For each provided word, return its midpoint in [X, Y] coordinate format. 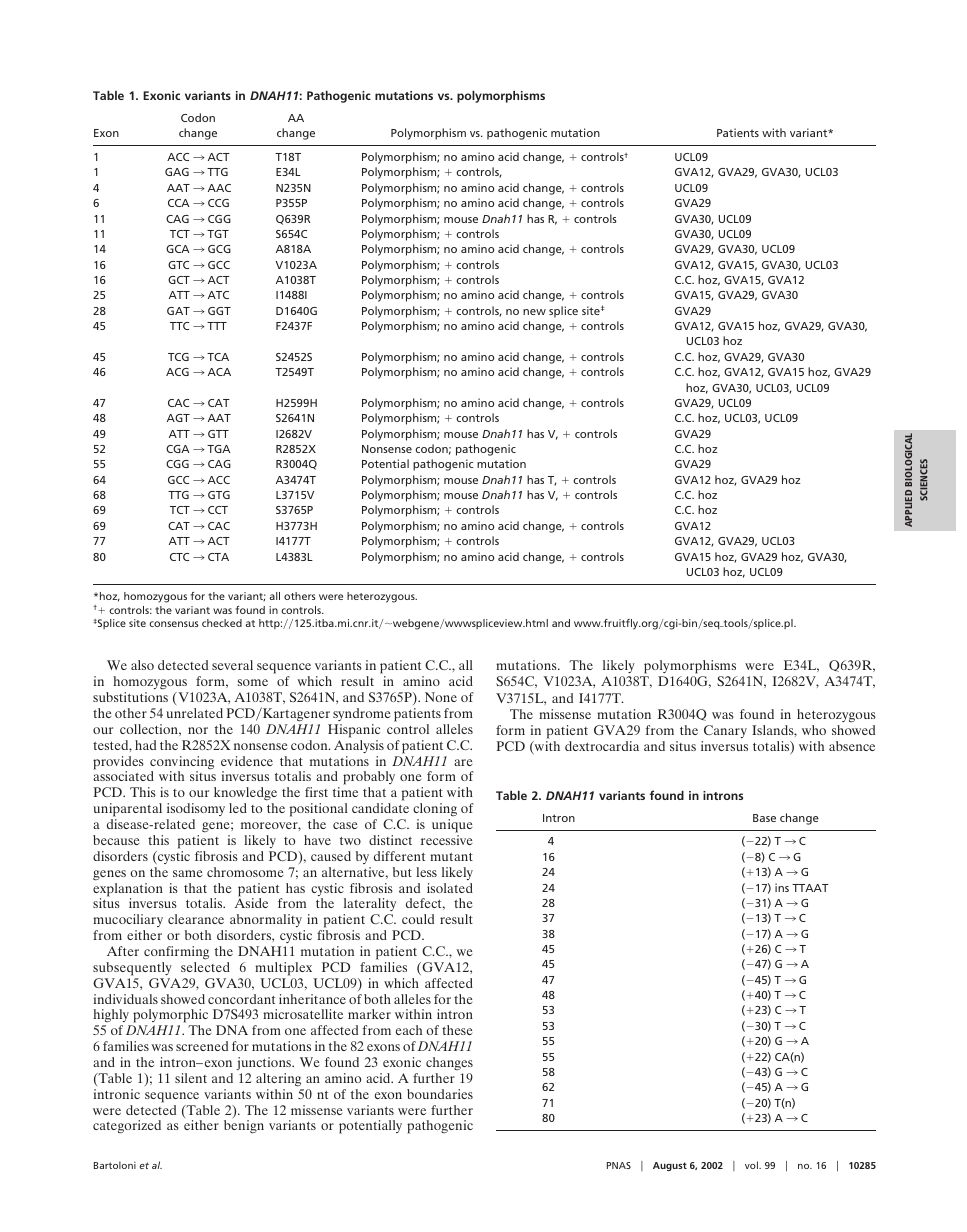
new [534, 312]
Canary [725, 731]
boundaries [440, 1094]
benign [244, 1127]
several [232, 665]
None [441, 697]
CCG [218, 203]
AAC [219, 188]
